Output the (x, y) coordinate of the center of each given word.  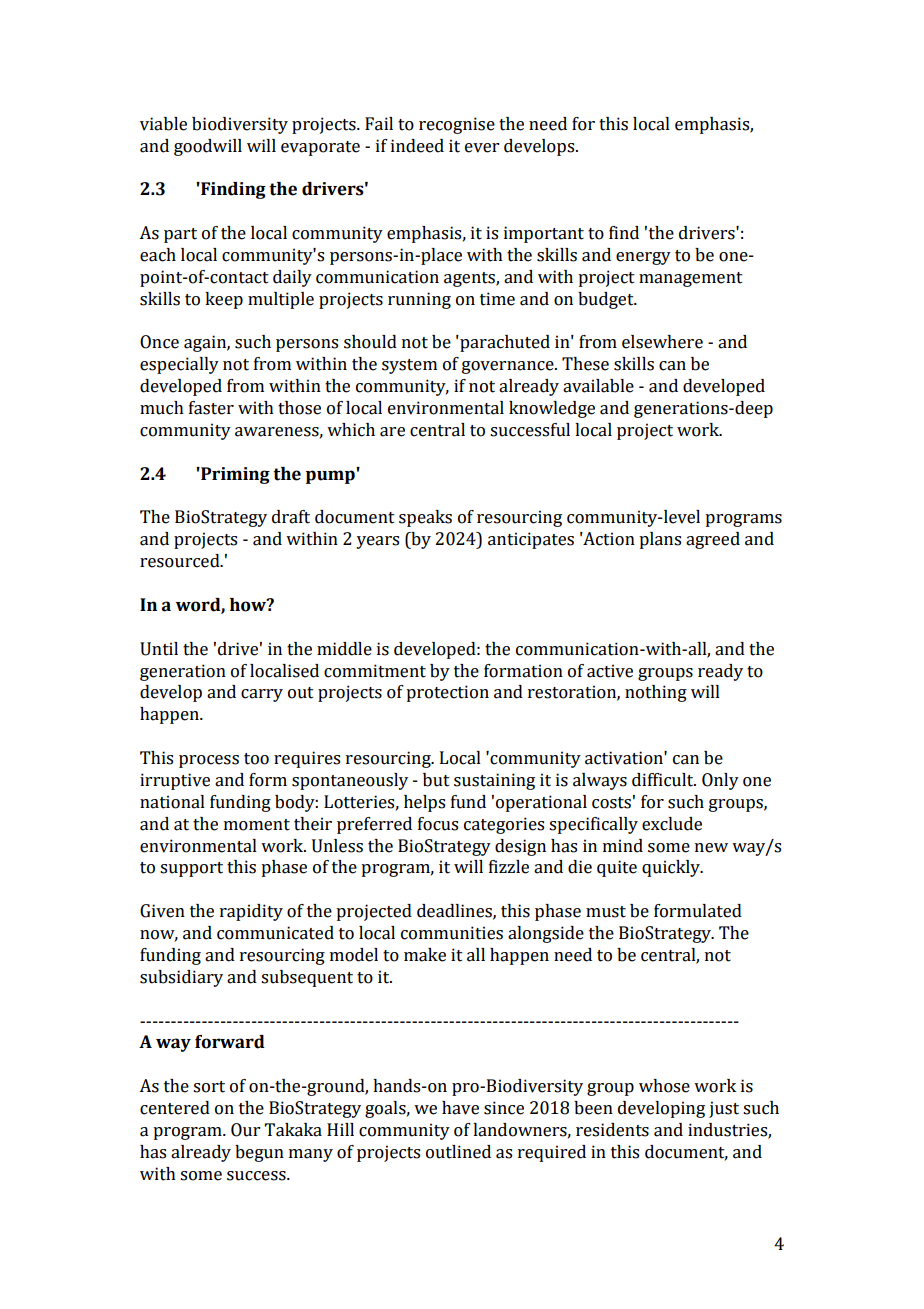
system (409, 366)
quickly (672, 868)
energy (643, 258)
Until (159, 649)
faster (211, 408)
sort (209, 1087)
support (191, 869)
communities (452, 933)
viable (163, 124)
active (610, 671)
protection (447, 693)
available (598, 386)
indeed (417, 146)
